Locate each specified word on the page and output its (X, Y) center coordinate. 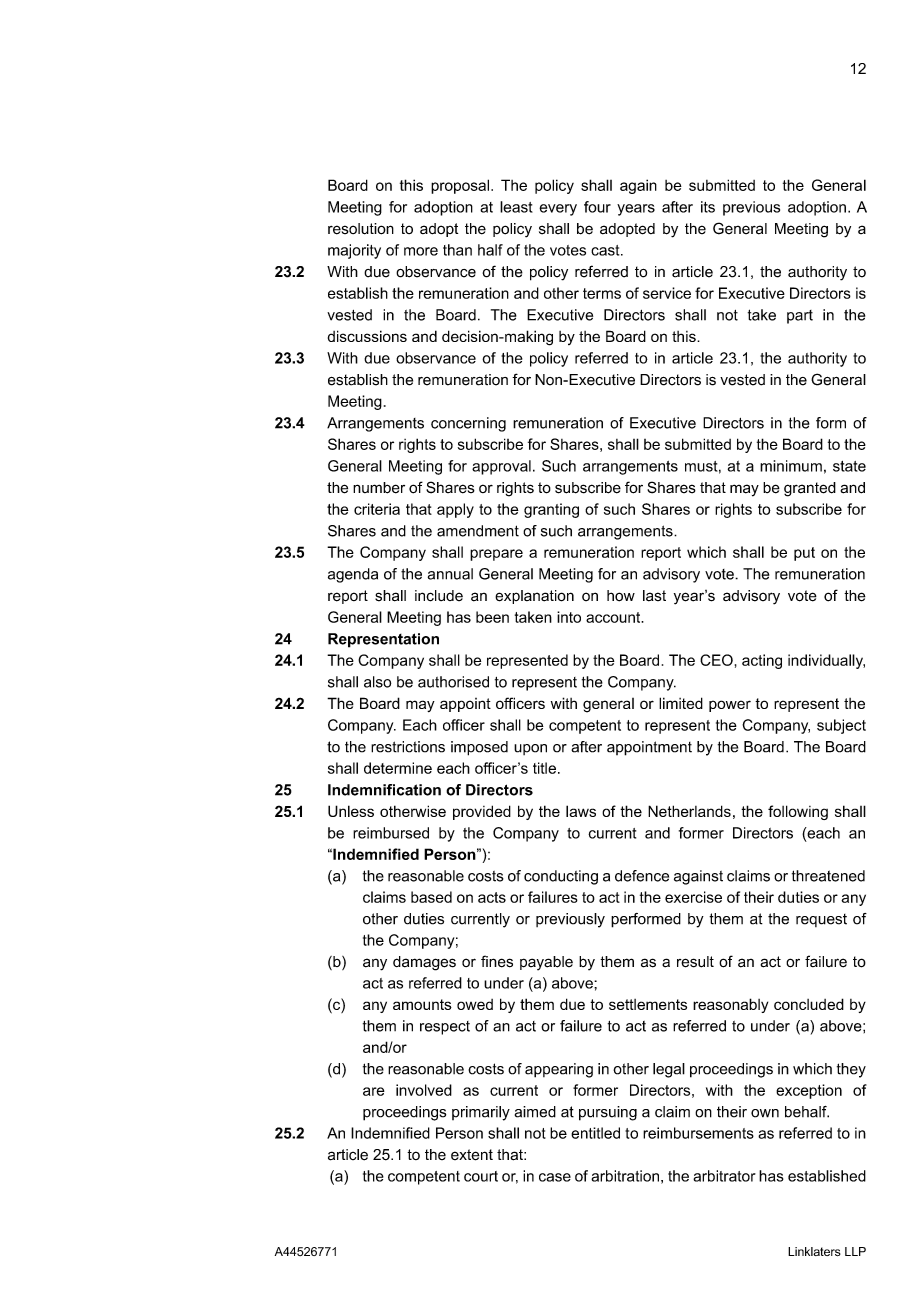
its (708, 207)
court (481, 1176)
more (421, 251)
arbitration (625, 1176)
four (597, 207)
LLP (855, 1251)
